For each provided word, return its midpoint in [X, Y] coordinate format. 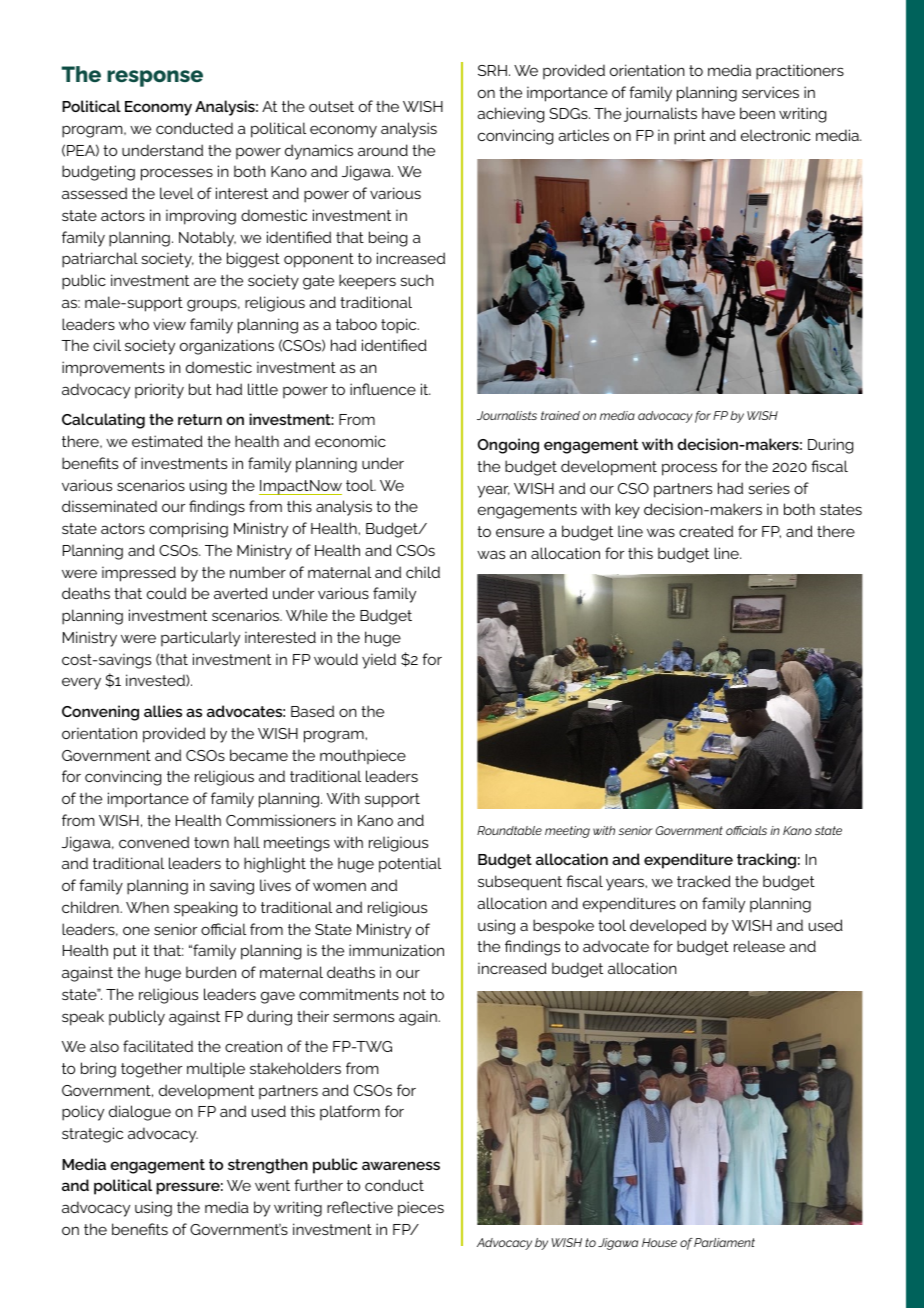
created [706, 531]
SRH [492, 70]
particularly [200, 639]
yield [379, 661]
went [272, 1185]
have [718, 113]
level [177, 193]
